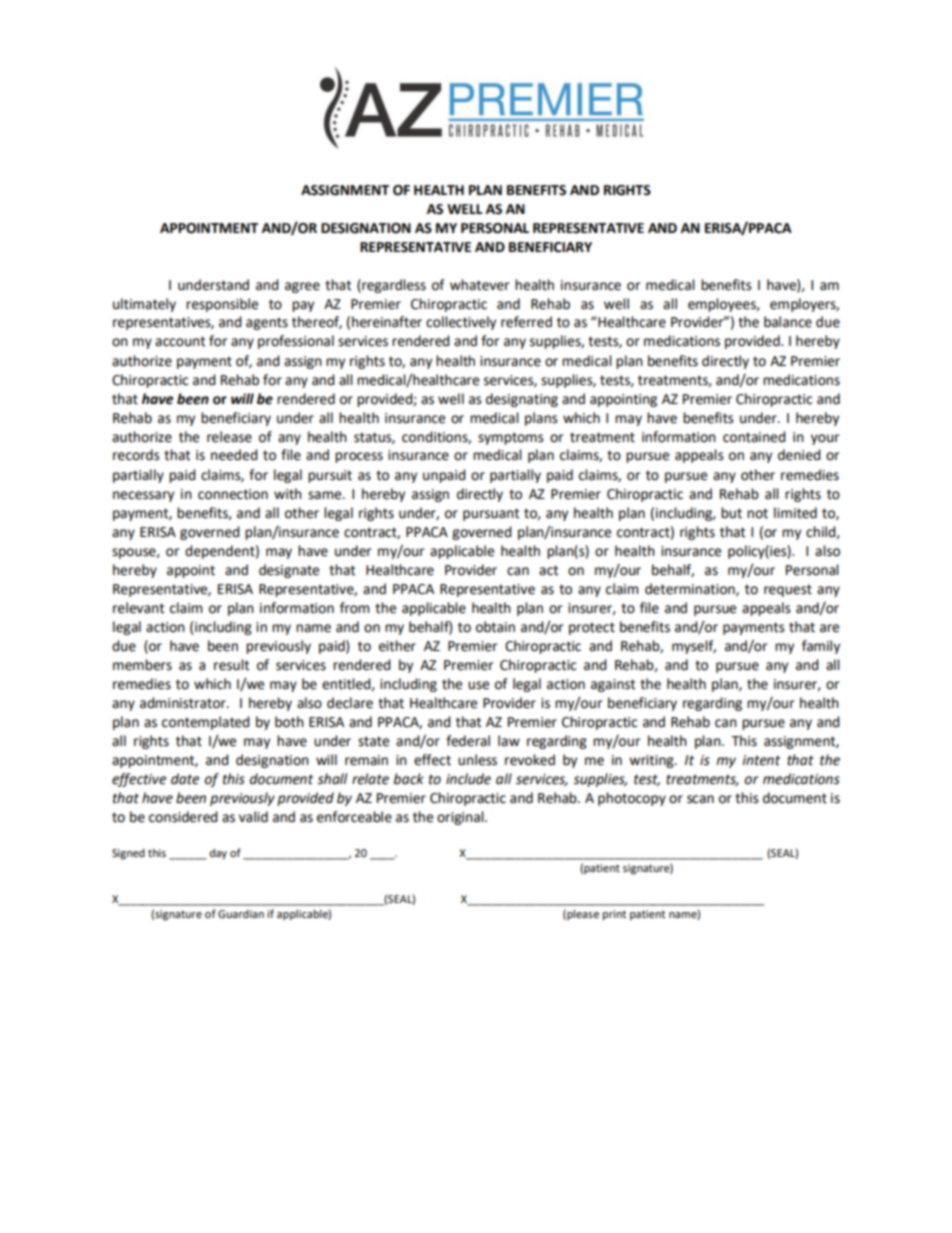 The width and height of the screenshot is (952, 1233). I want to click on scan, so click(700, 799).
